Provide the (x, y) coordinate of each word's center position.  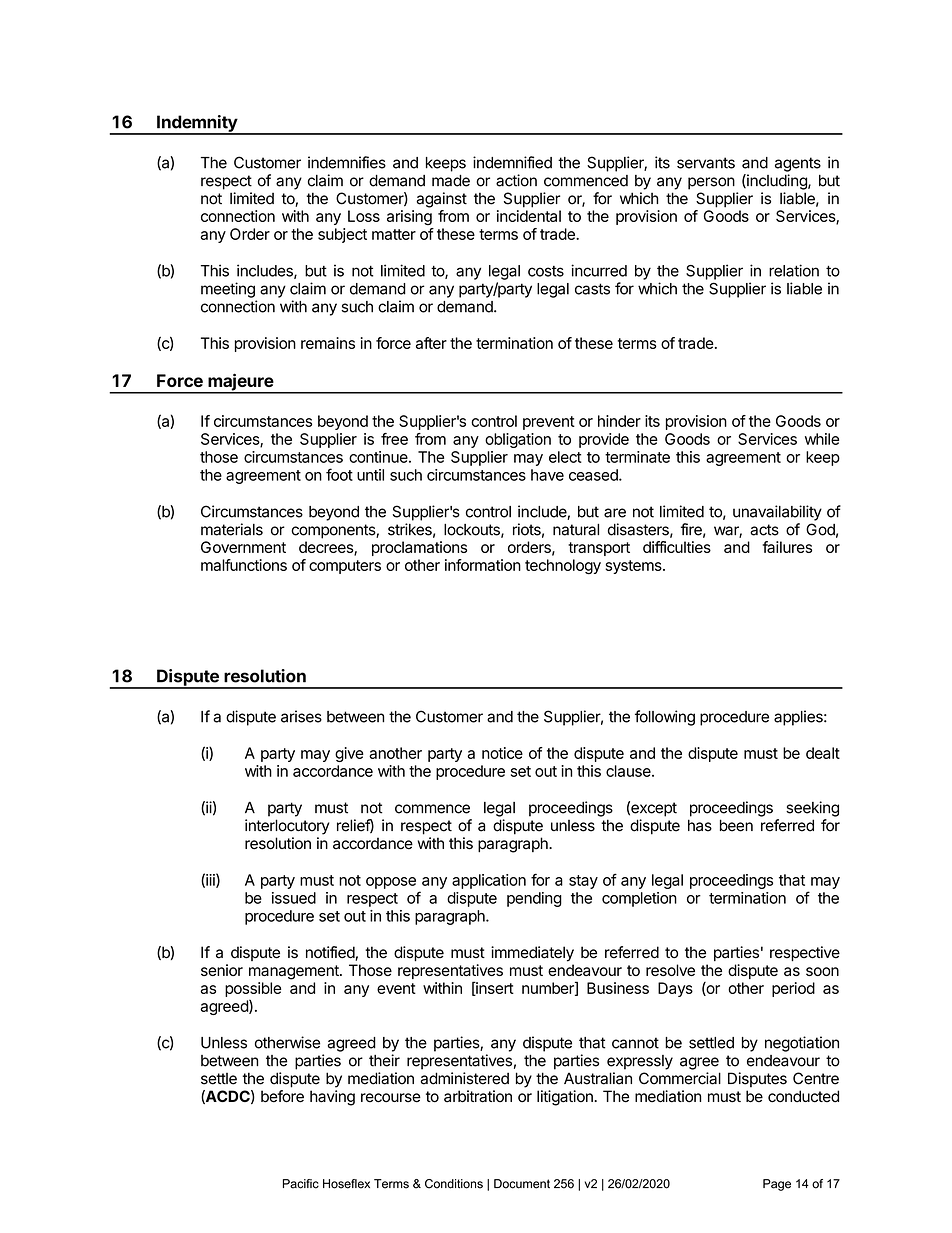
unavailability (777, 513)
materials (232, 529)
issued (294, 898)
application (489, 881)
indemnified (512, 162)
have (547, 475)
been (736, 825)
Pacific (301, 1184)
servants (706, 163)
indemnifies (347, 162)
